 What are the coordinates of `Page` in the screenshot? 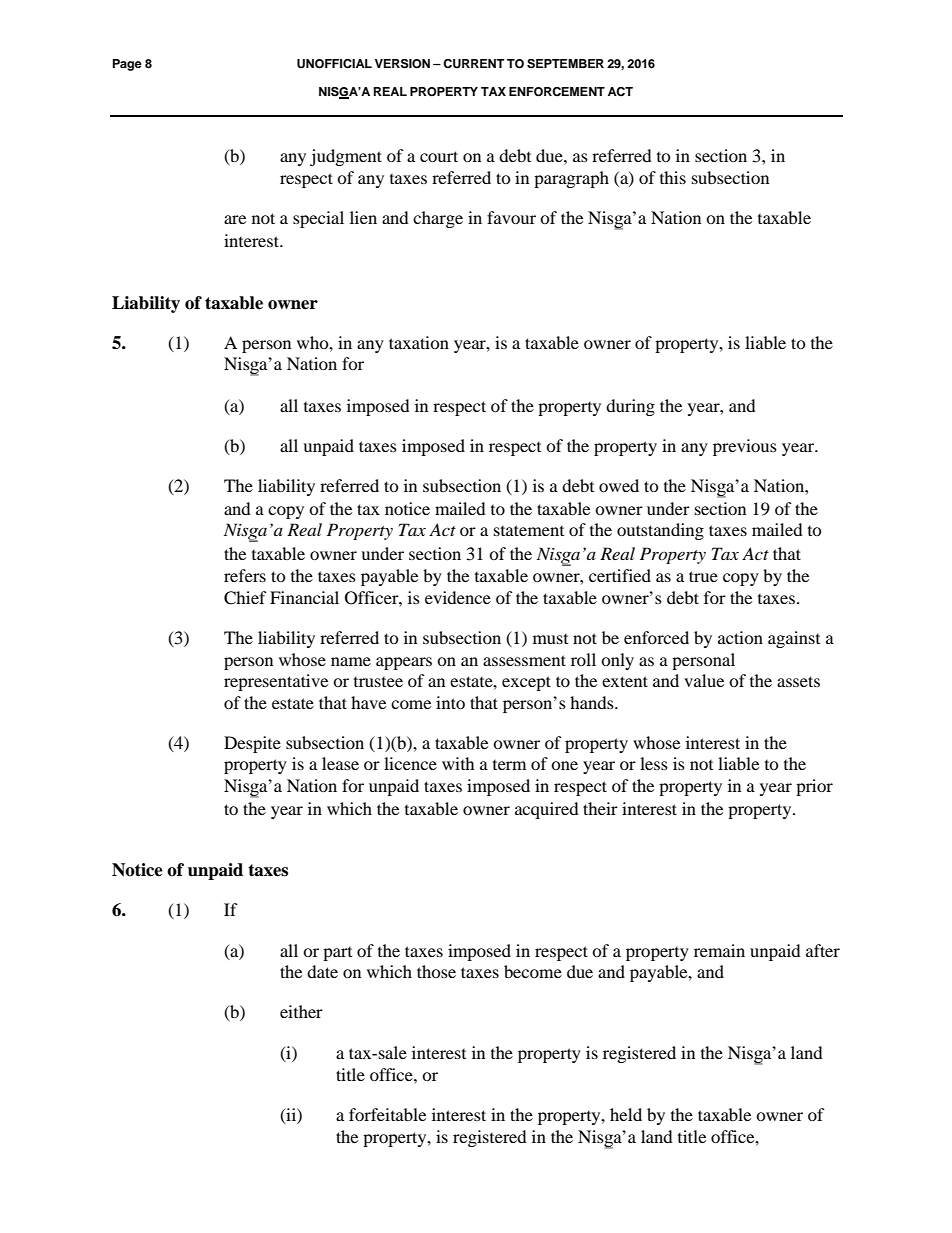 It's located at (127, 65).
